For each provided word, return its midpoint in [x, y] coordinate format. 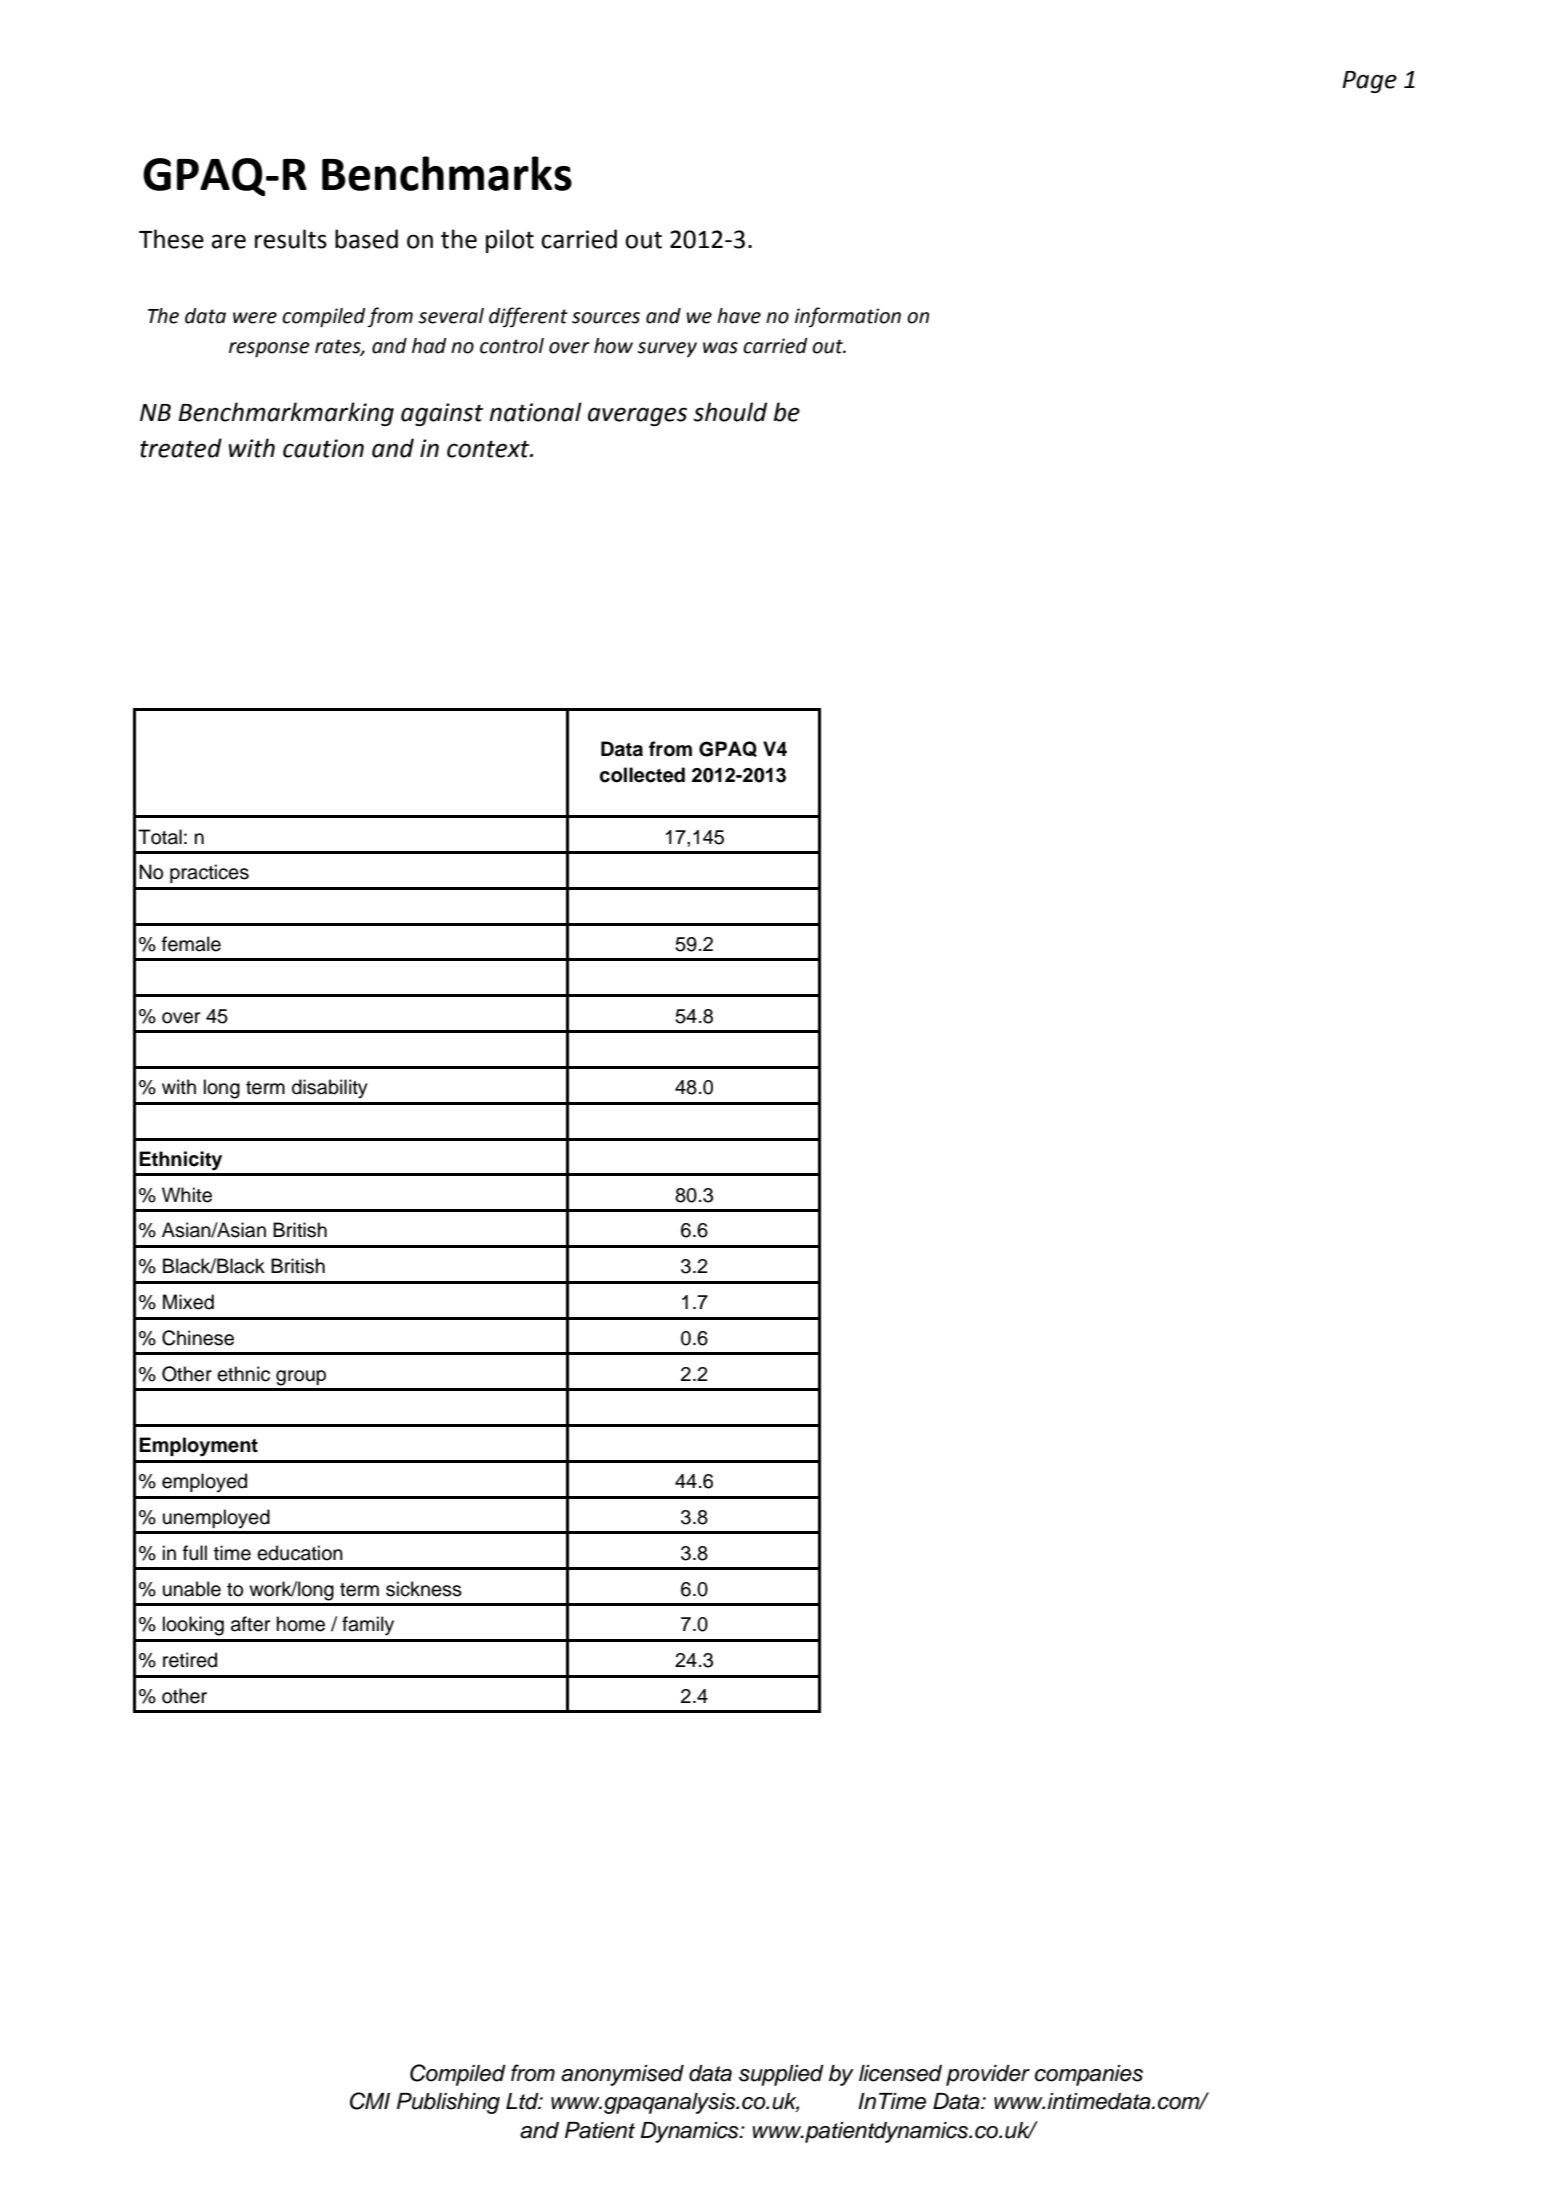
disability [330, 1089]
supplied [781, 2075]
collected [642, 775]
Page [1369, 82]
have [739, 316]
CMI [370, 2101]
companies [1089, 2075]
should [730, 412]
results [291, 239]
